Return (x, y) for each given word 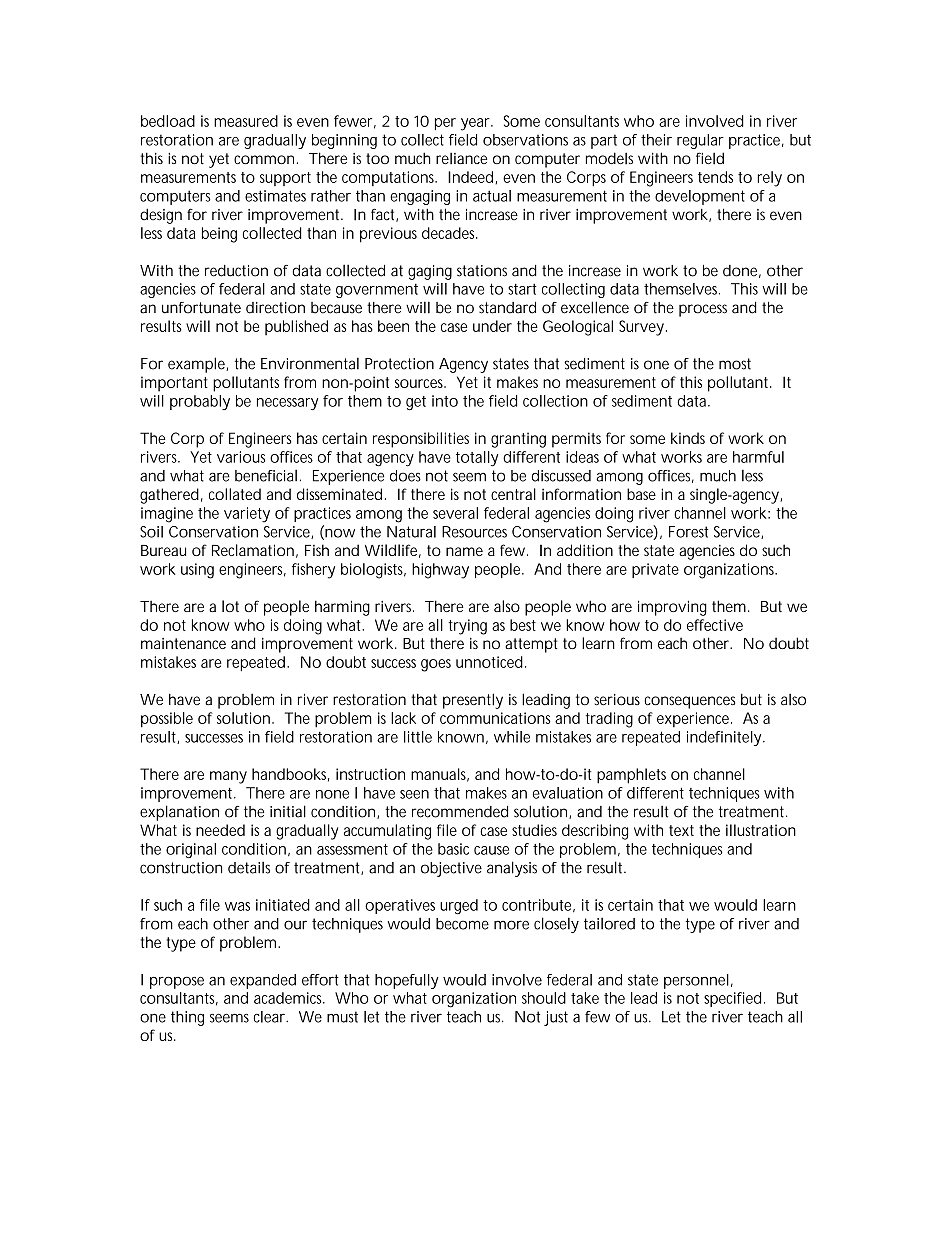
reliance (461, 158)
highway (440, 571)
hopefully (407, 981)
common (264, 159)
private (655, 570)
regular (700, 141)
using (197, 571)
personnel (696, 981)
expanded (263, 981)
